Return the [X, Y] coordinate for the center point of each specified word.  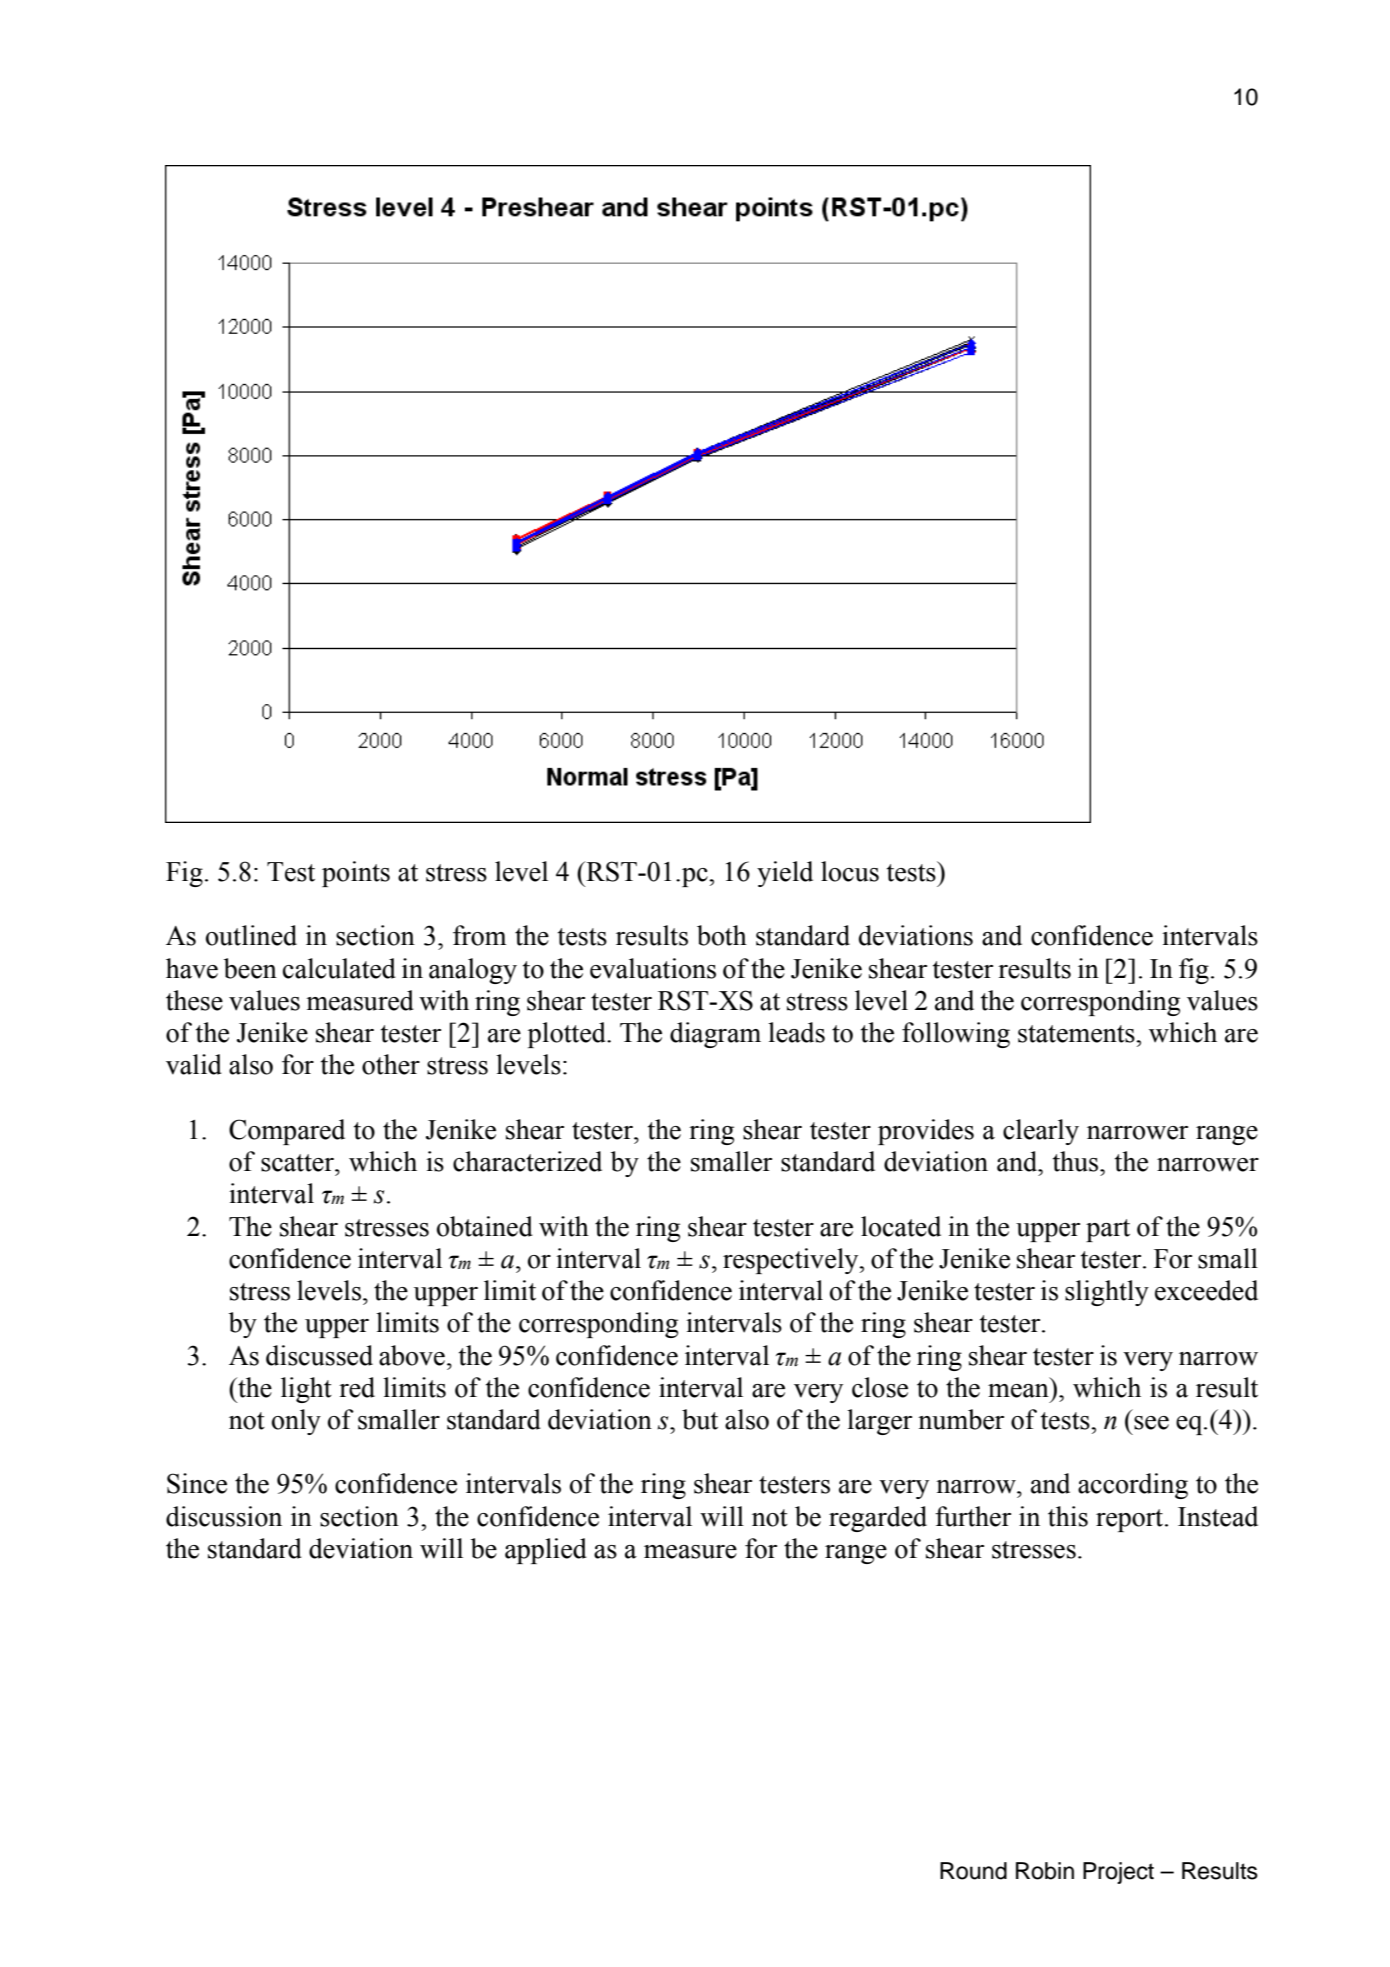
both [722, 935]
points [356, 874]
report [1131, 1520]
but [700, 1419]
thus [1077, 1161]
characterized [527, 1161]
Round [973, 1871]
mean [1018, 1391]
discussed [319, 1355]
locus [850, 871]
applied [546, 1551]
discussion [224, 1516]
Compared [287, 1132]
